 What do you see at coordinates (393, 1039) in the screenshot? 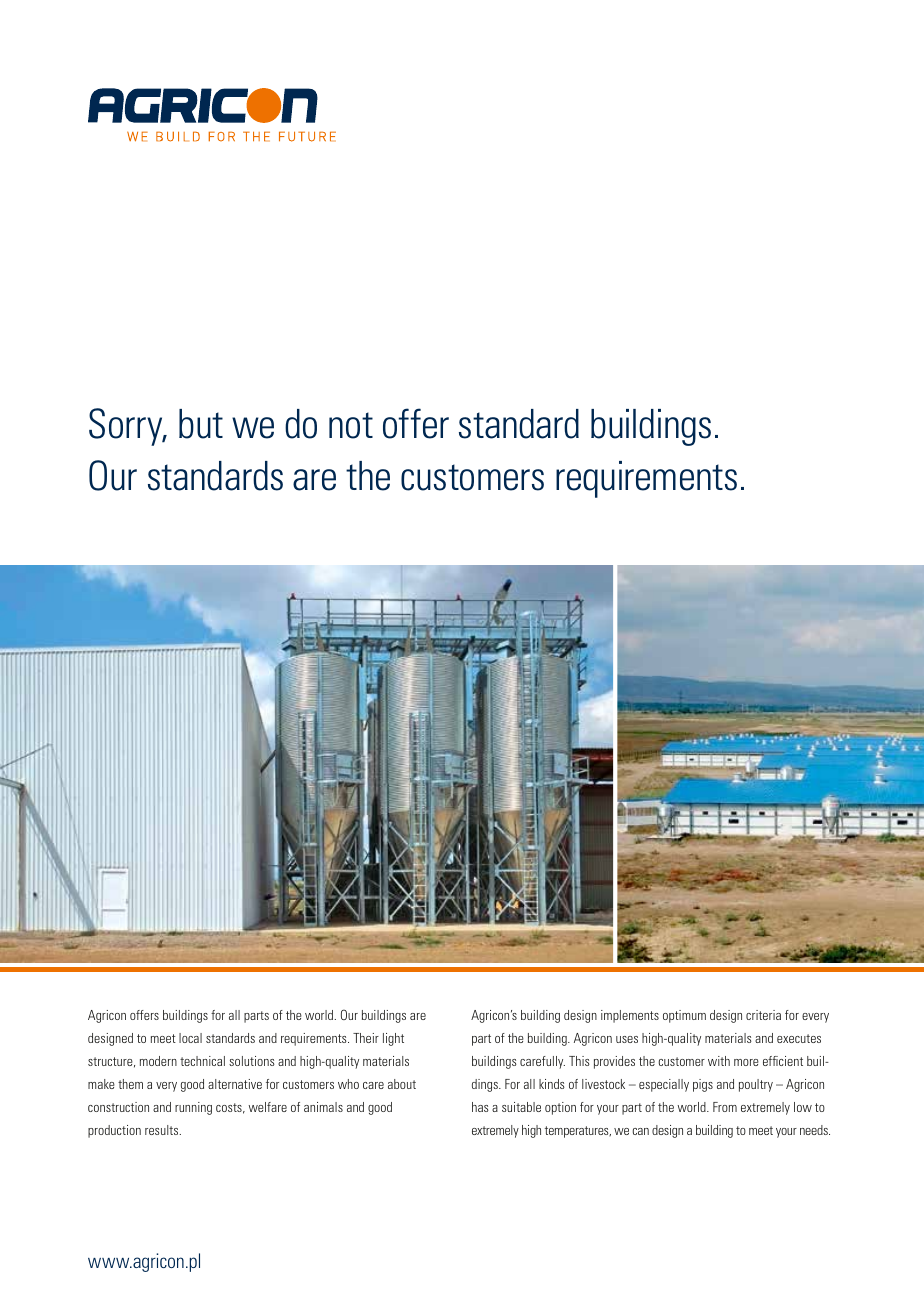
I see `light` at bounding box center [393, 1039].
